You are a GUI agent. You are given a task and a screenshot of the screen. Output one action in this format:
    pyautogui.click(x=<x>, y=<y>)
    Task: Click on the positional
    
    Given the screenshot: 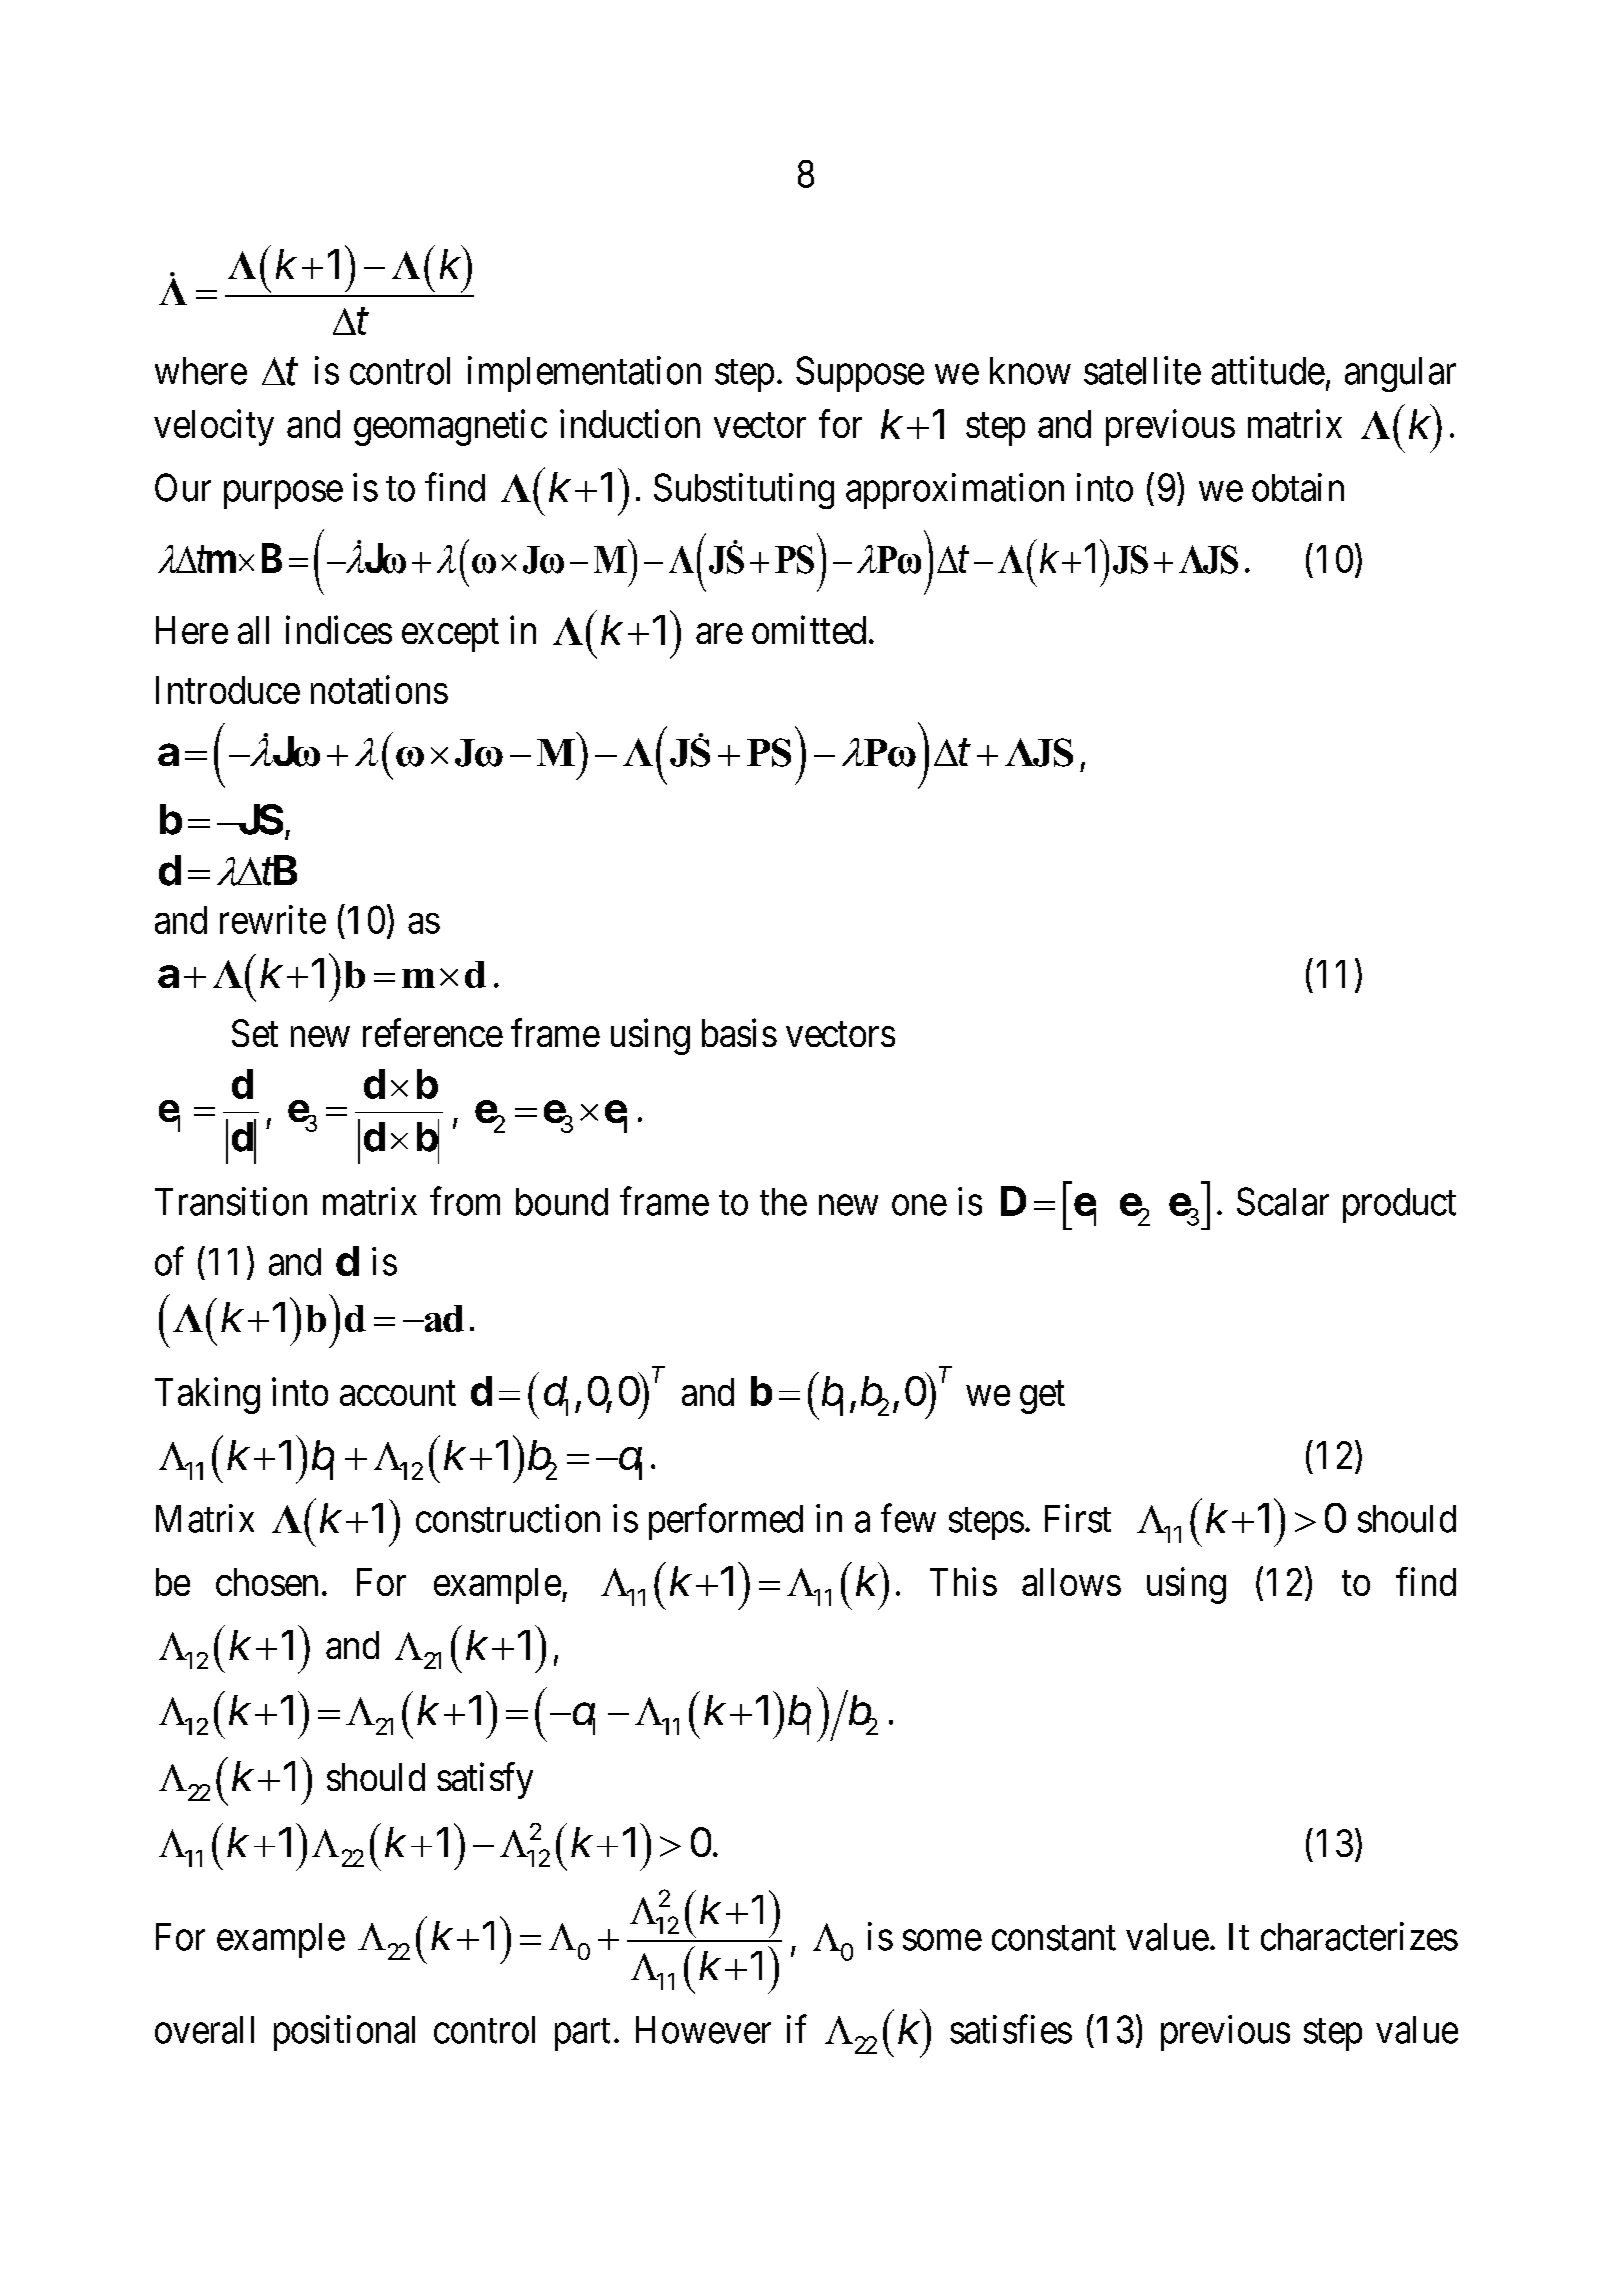 What is the action you would take?
    pyautogui.click(x=344, y=2033)
